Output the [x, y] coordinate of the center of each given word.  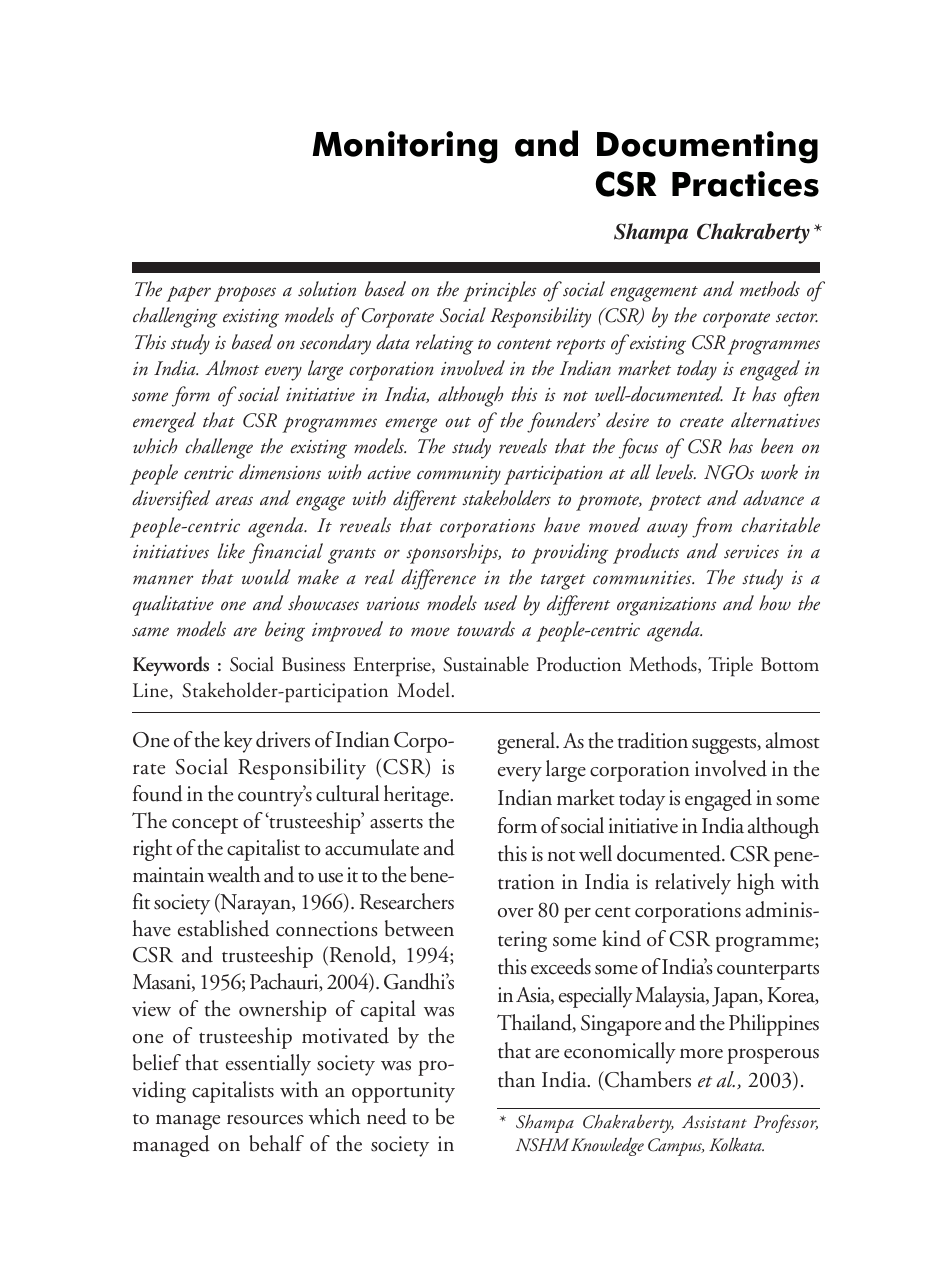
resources [265, 1119]
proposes [245, 294]
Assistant [714, 1121]
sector [797, 317]
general [527, 743]
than [516, 1079]
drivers [283, 739]
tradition [653, 740]
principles [499, 291]
